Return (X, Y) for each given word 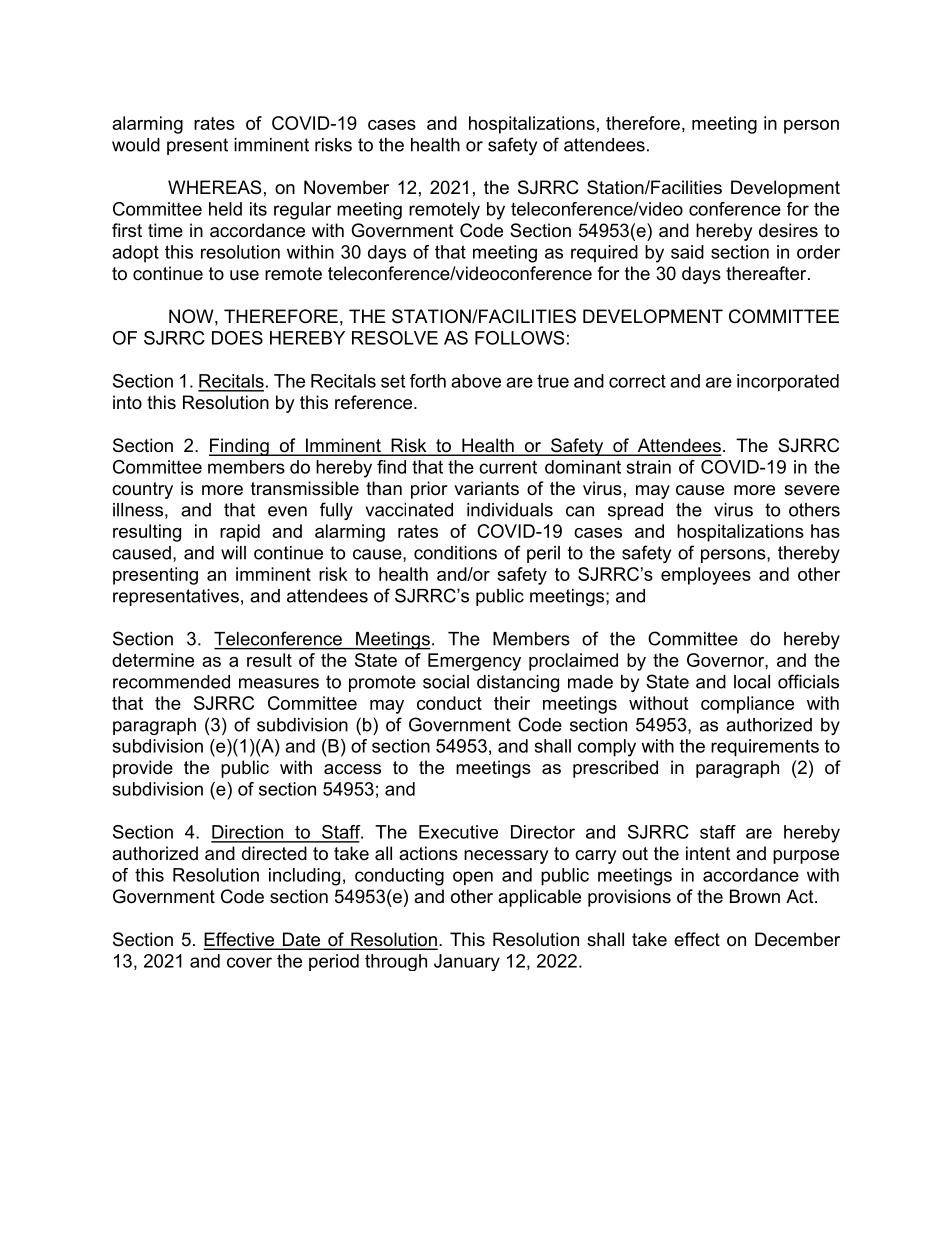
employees (706, 576)
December (797, 939)
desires (788, 230)
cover (249, 962)
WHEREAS (214, 187)
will (233, 553)
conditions (455, 553)
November (346, 187)
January (467, 962)
